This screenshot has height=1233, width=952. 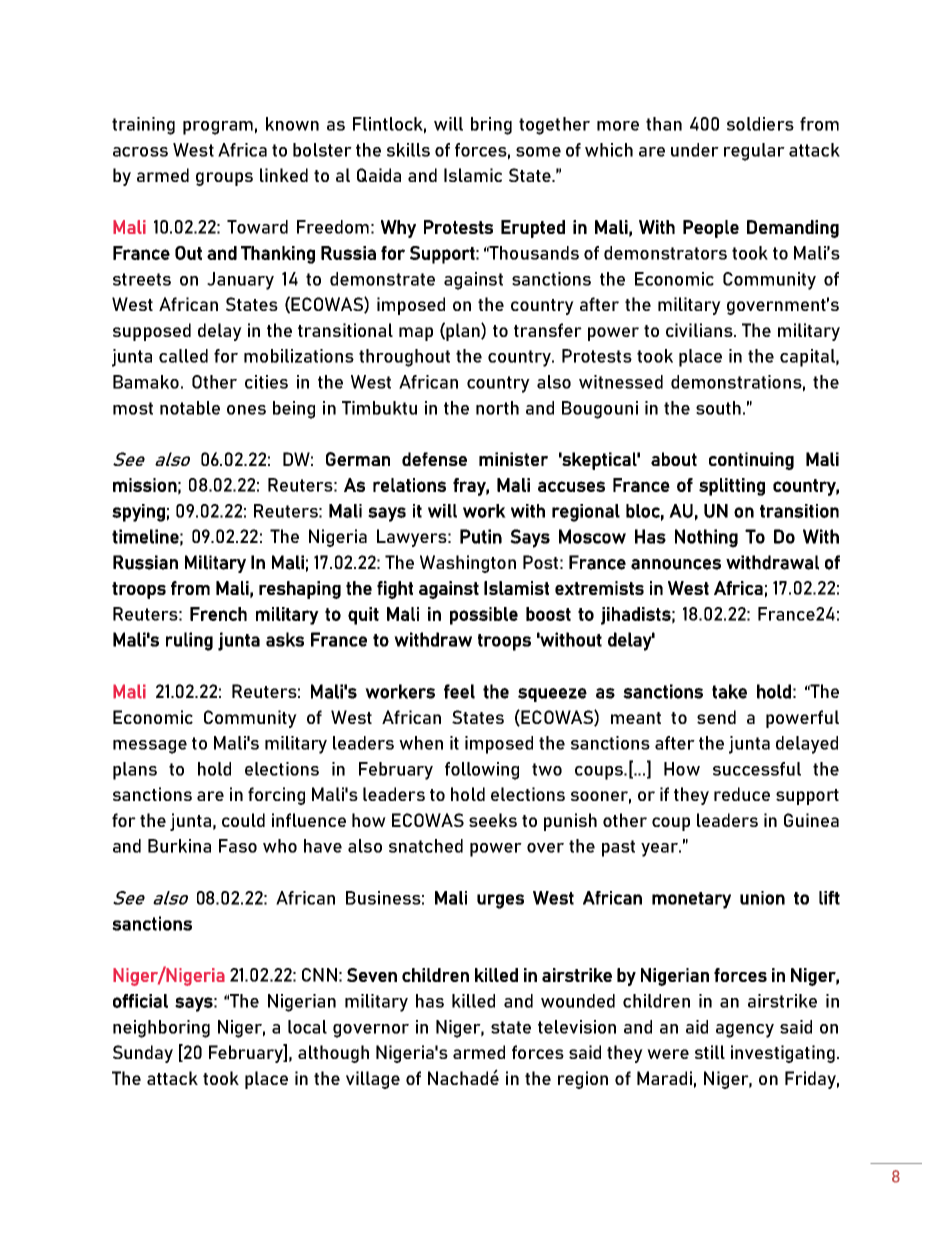 What do you see at coordinates (751, 461) in the screenshot?
I see `continuing` at bounding box center [751, 461].
